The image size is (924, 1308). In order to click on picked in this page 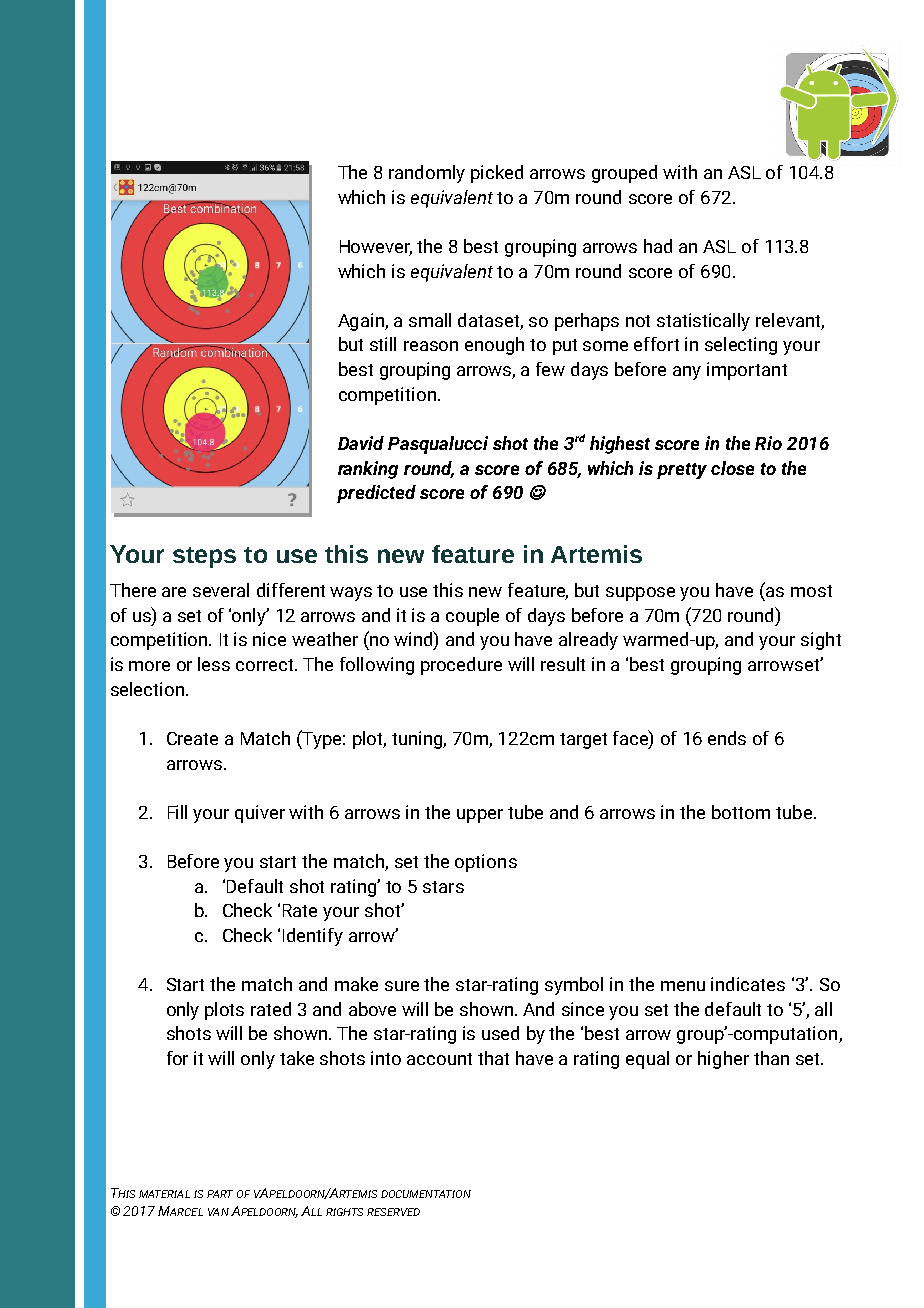, I will do `click(497, 174)`.
